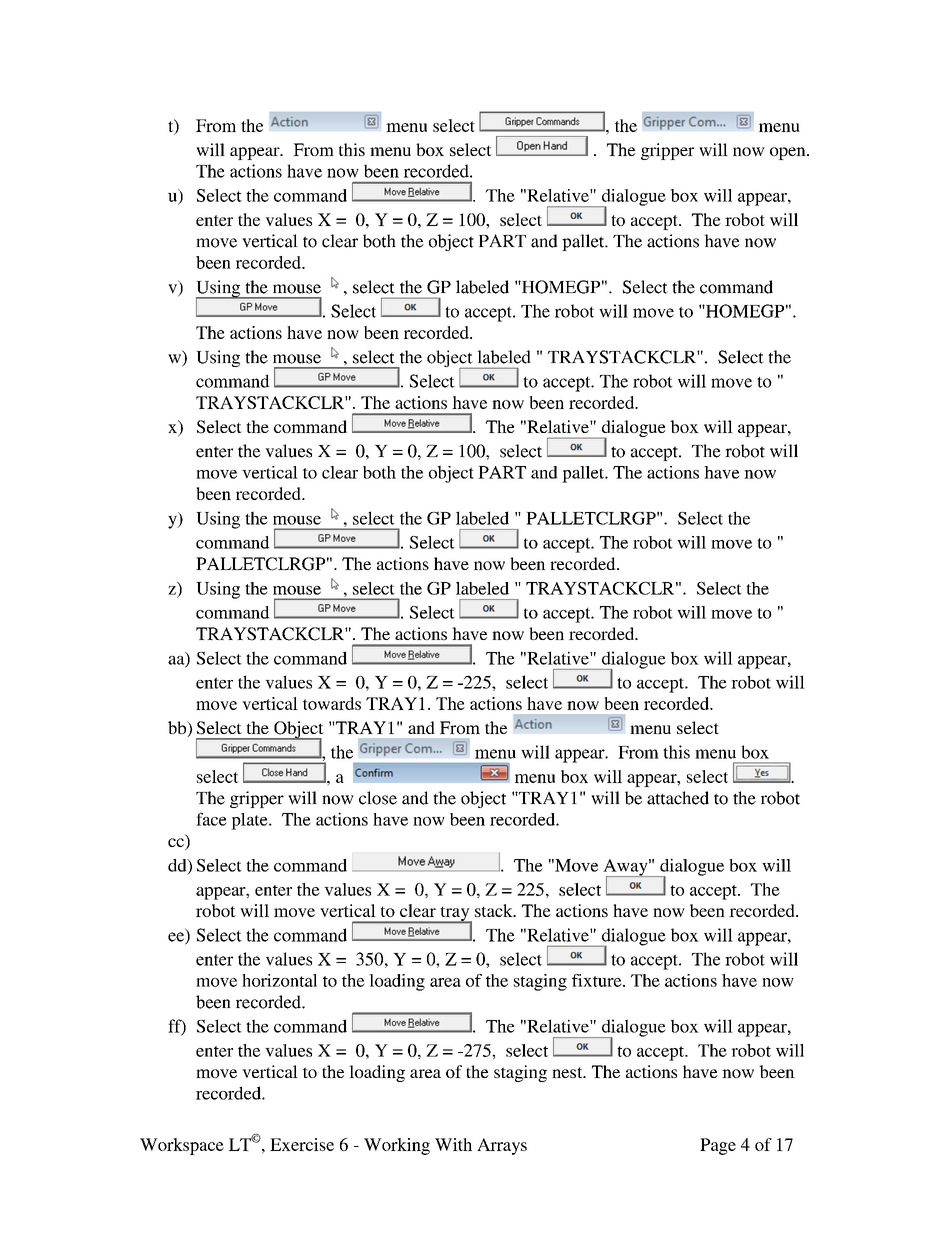 This page has height=1233, width=952. What do you see at coordinates (211, 819) in the page?
I see `face` at bounding box center [211, 819].
